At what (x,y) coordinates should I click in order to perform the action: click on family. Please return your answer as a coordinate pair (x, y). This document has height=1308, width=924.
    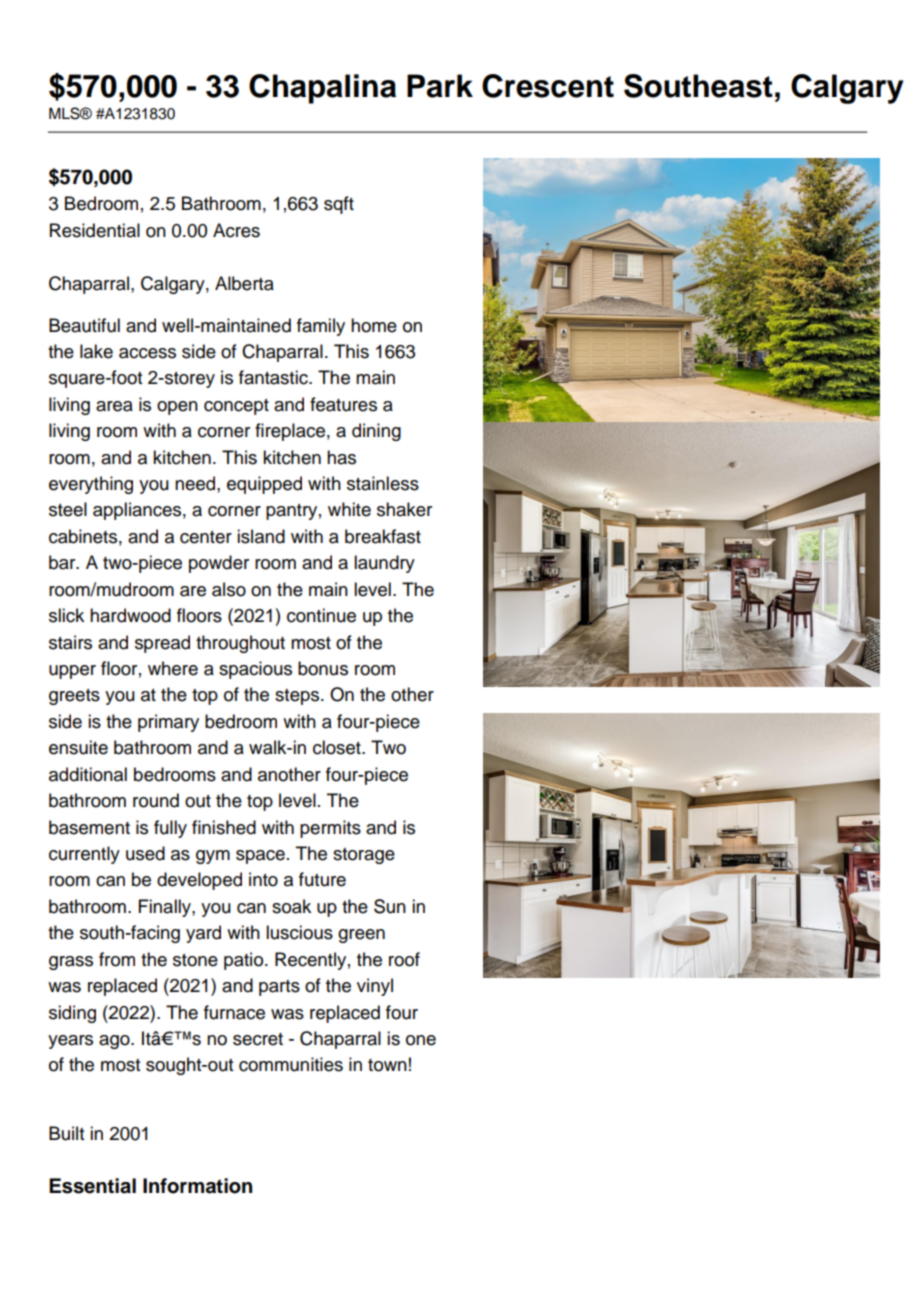
    Looking at the image, I should click on (321, 327).
